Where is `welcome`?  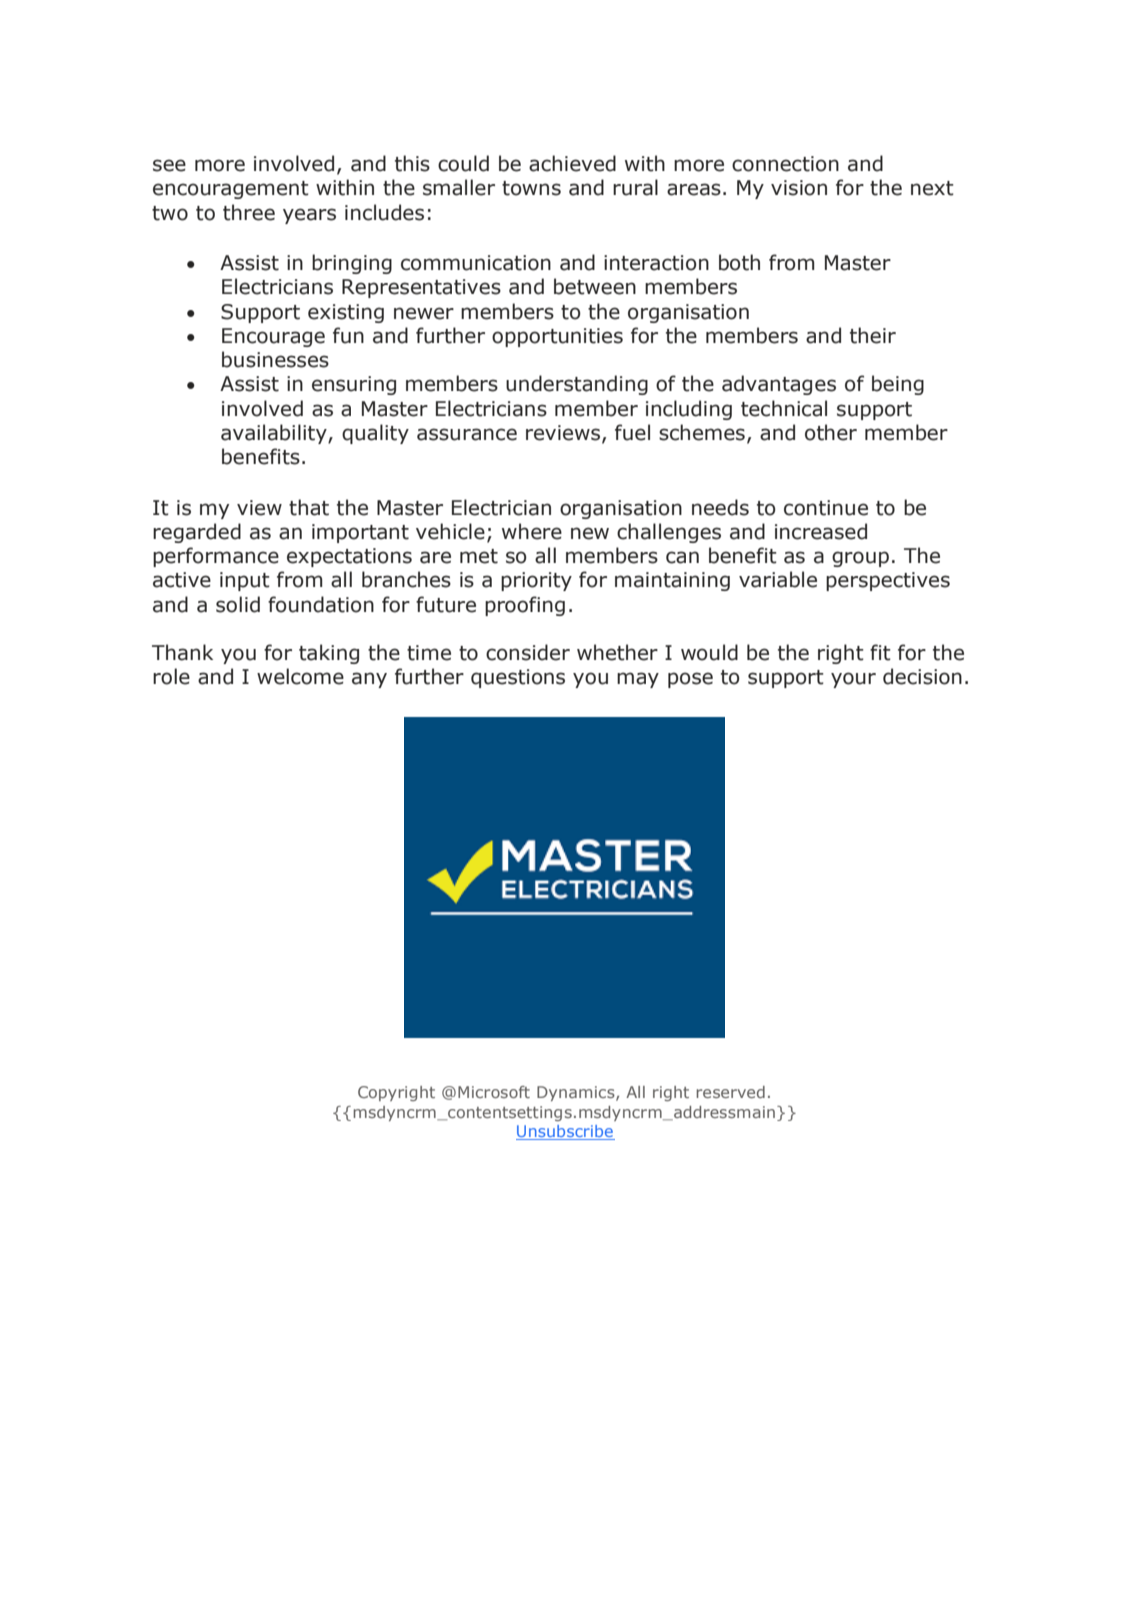
welcome is located at coordinates (300, 676).
